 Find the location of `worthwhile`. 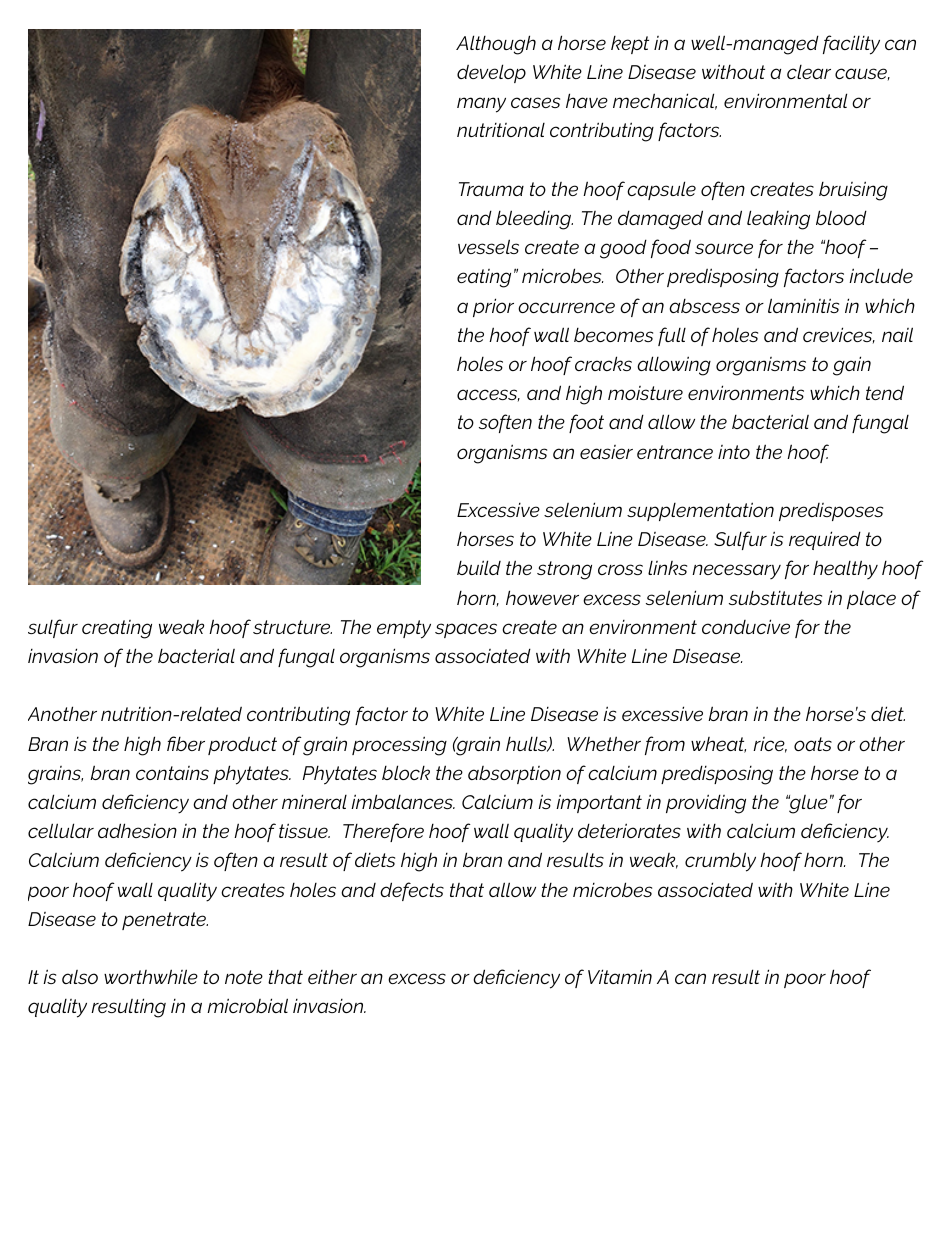

worthwhile is located at coordinates (151, 976).
